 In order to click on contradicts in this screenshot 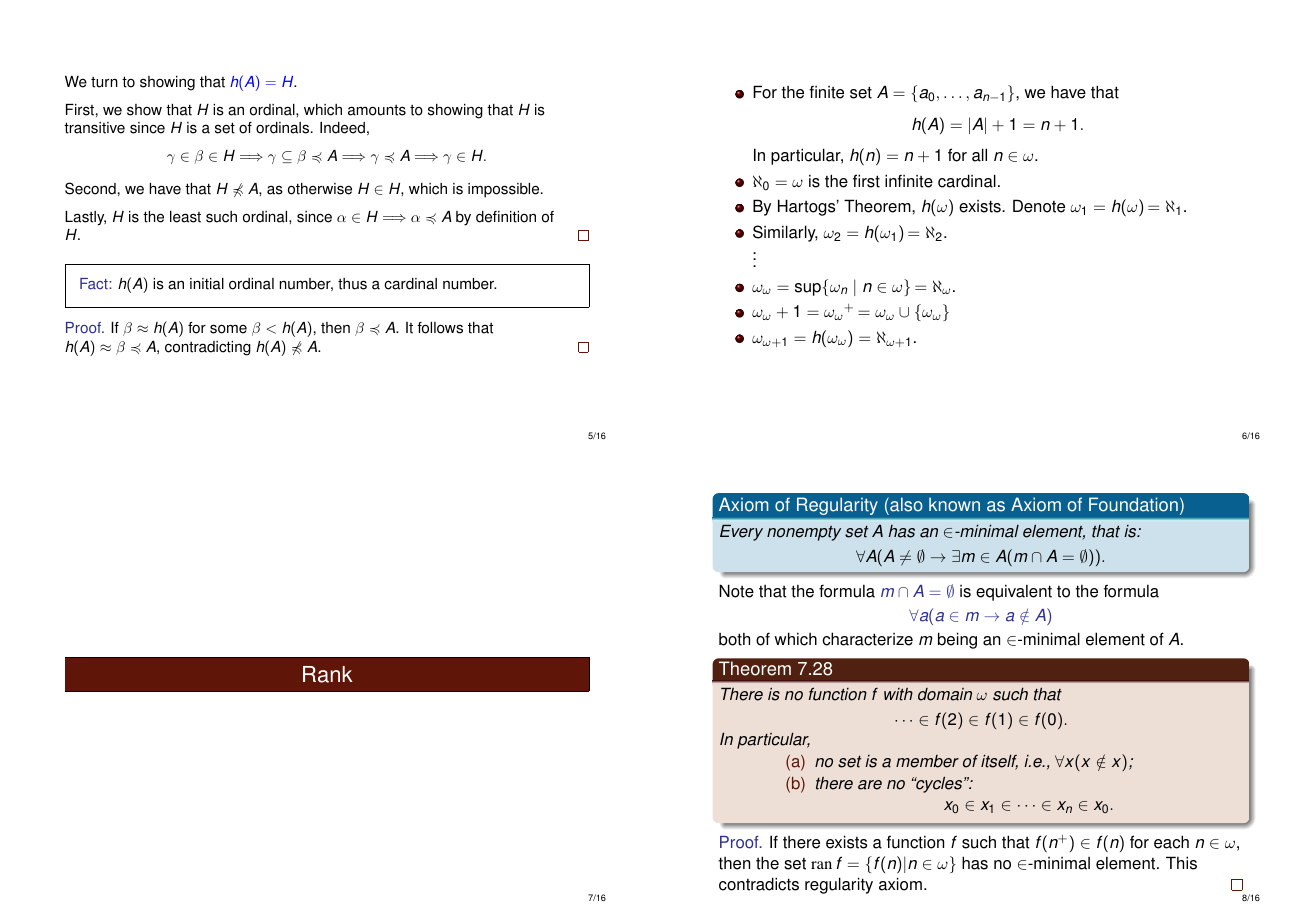, I will do `click(759, 884)`.
